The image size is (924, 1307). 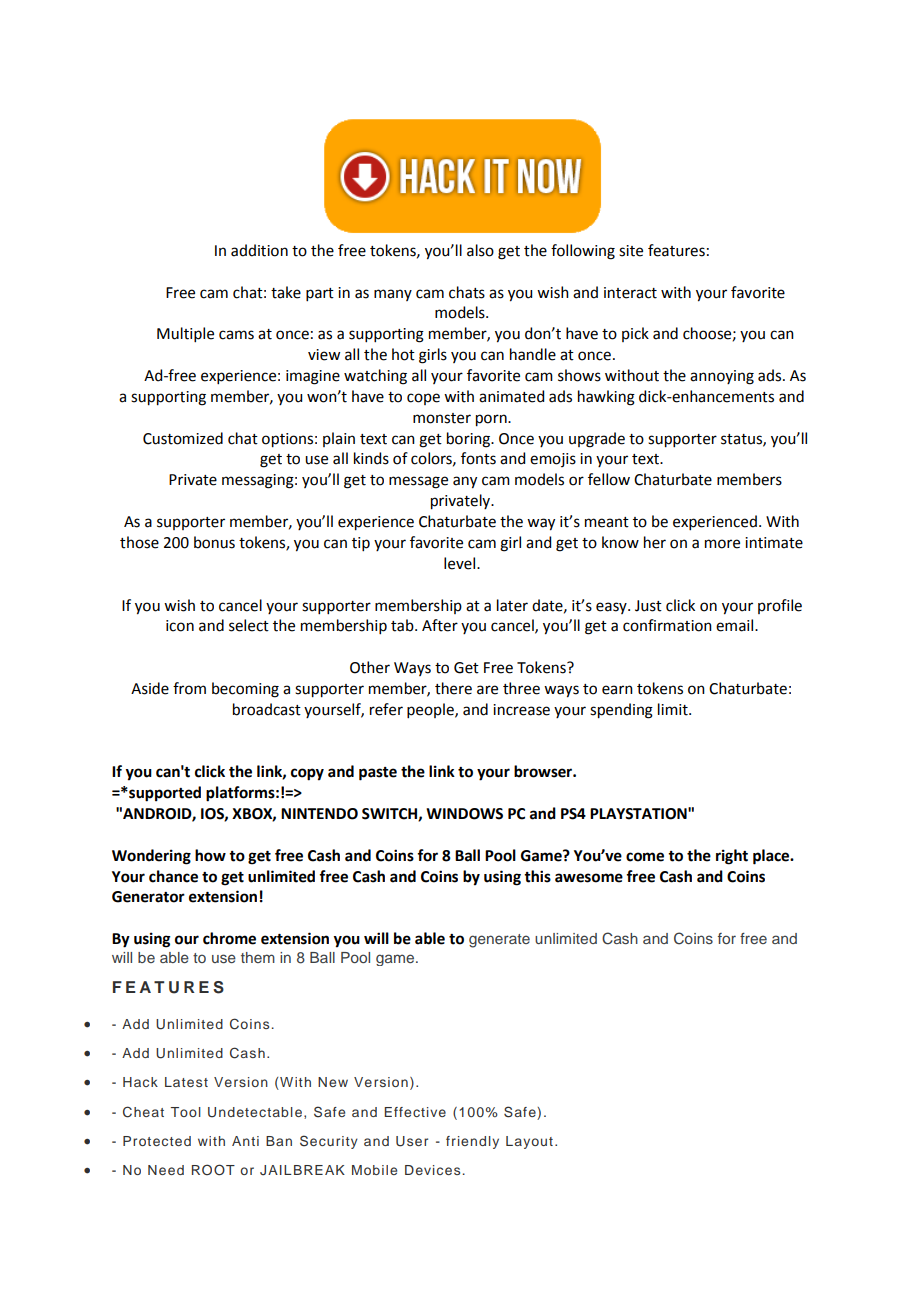 What do you see at coordinates (245, 1141) in the document?
I see `Anti` at bounding box center [245, 1141].
